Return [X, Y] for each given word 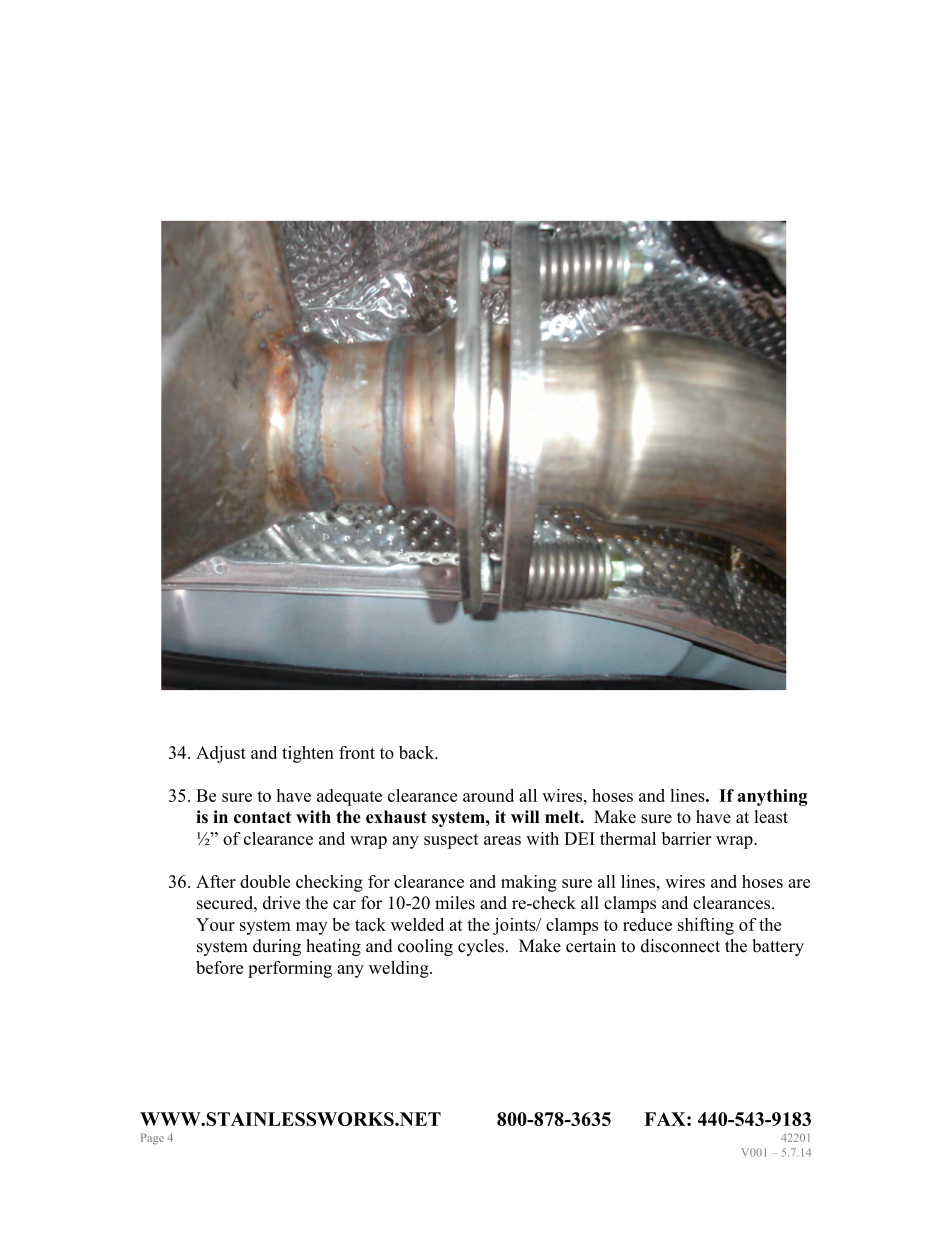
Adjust [221, 754]
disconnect [680, 946]
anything [772, 797]
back [418, 752]
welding [400, 969]
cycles [481, 947]
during [277, 947]
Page [152, 1139]
